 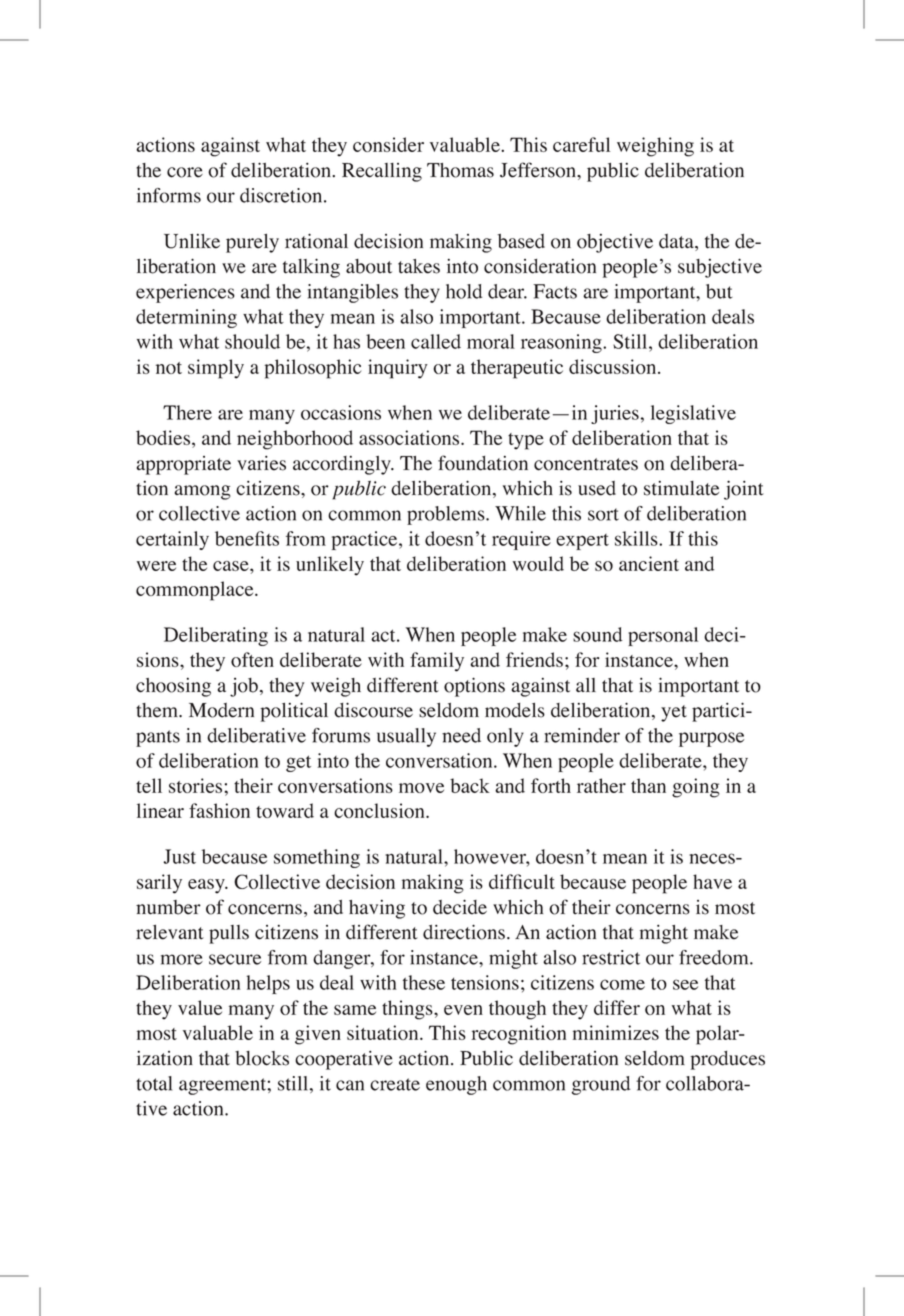 I want to click on simply, so click(x=216, y=369).
